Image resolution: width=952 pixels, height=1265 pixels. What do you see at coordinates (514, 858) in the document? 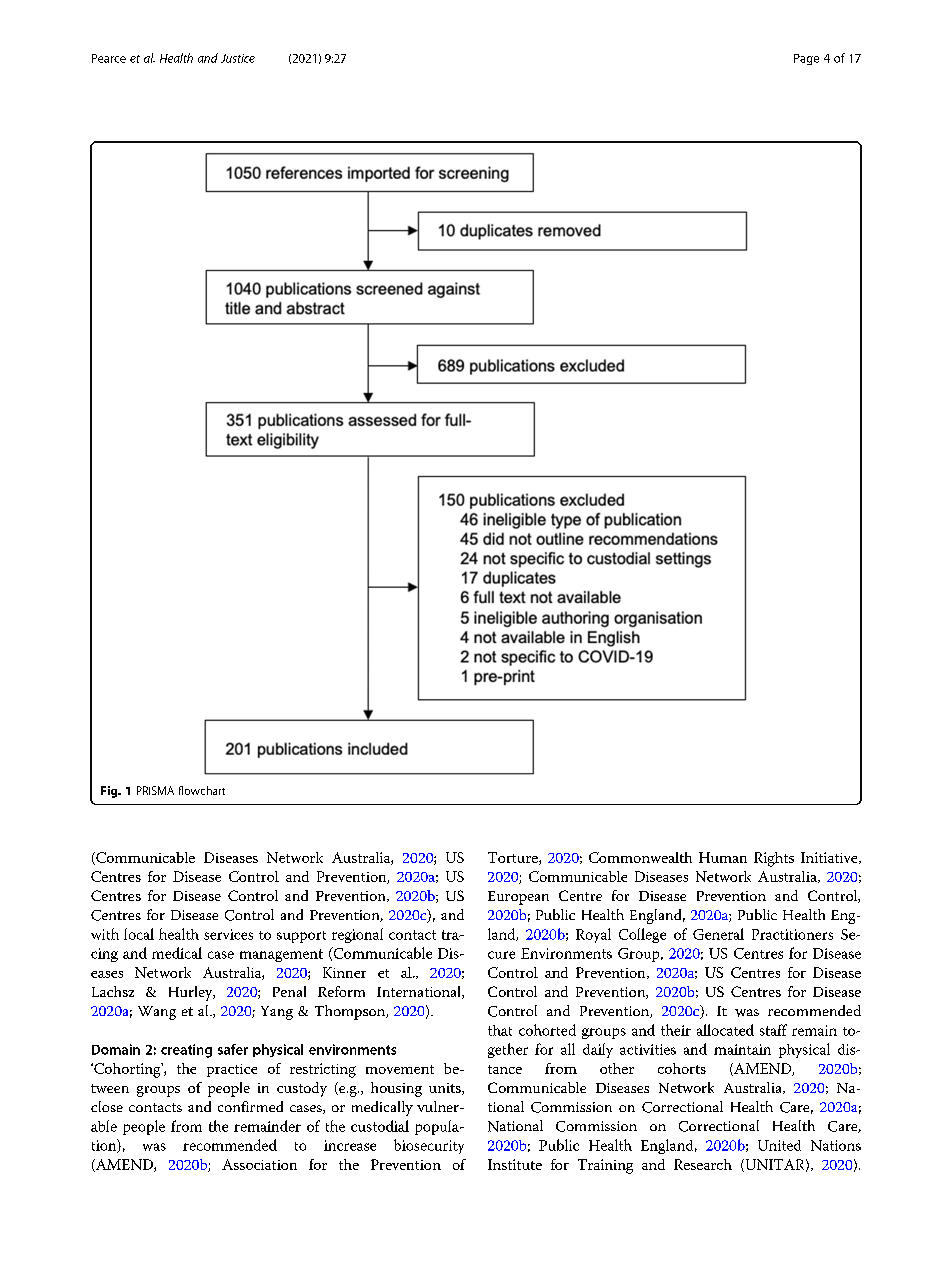
I see `Torture` at bounding box center [514, 858].
